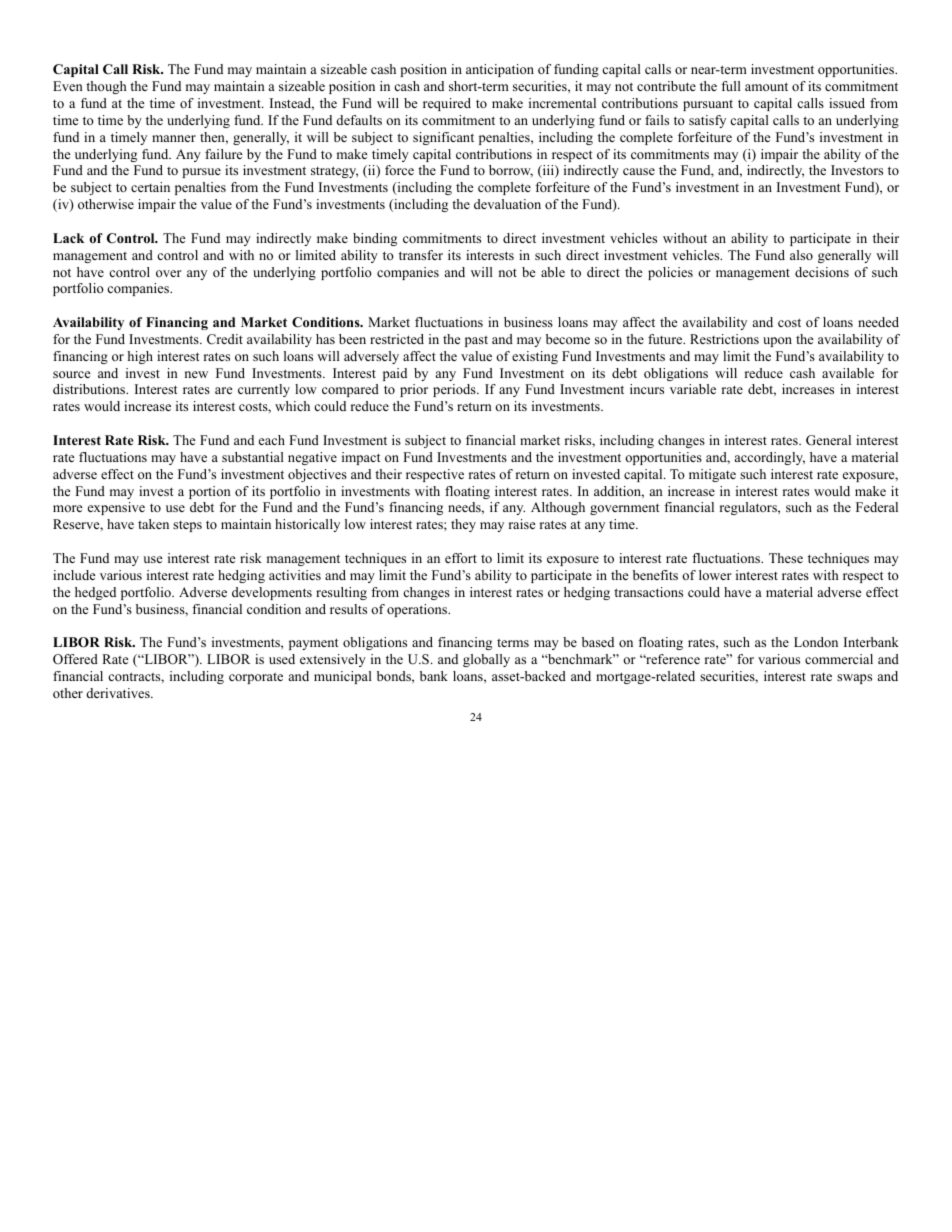 This screenshot has width=952, height=1232. I want to click on required, so click(447, 104).
